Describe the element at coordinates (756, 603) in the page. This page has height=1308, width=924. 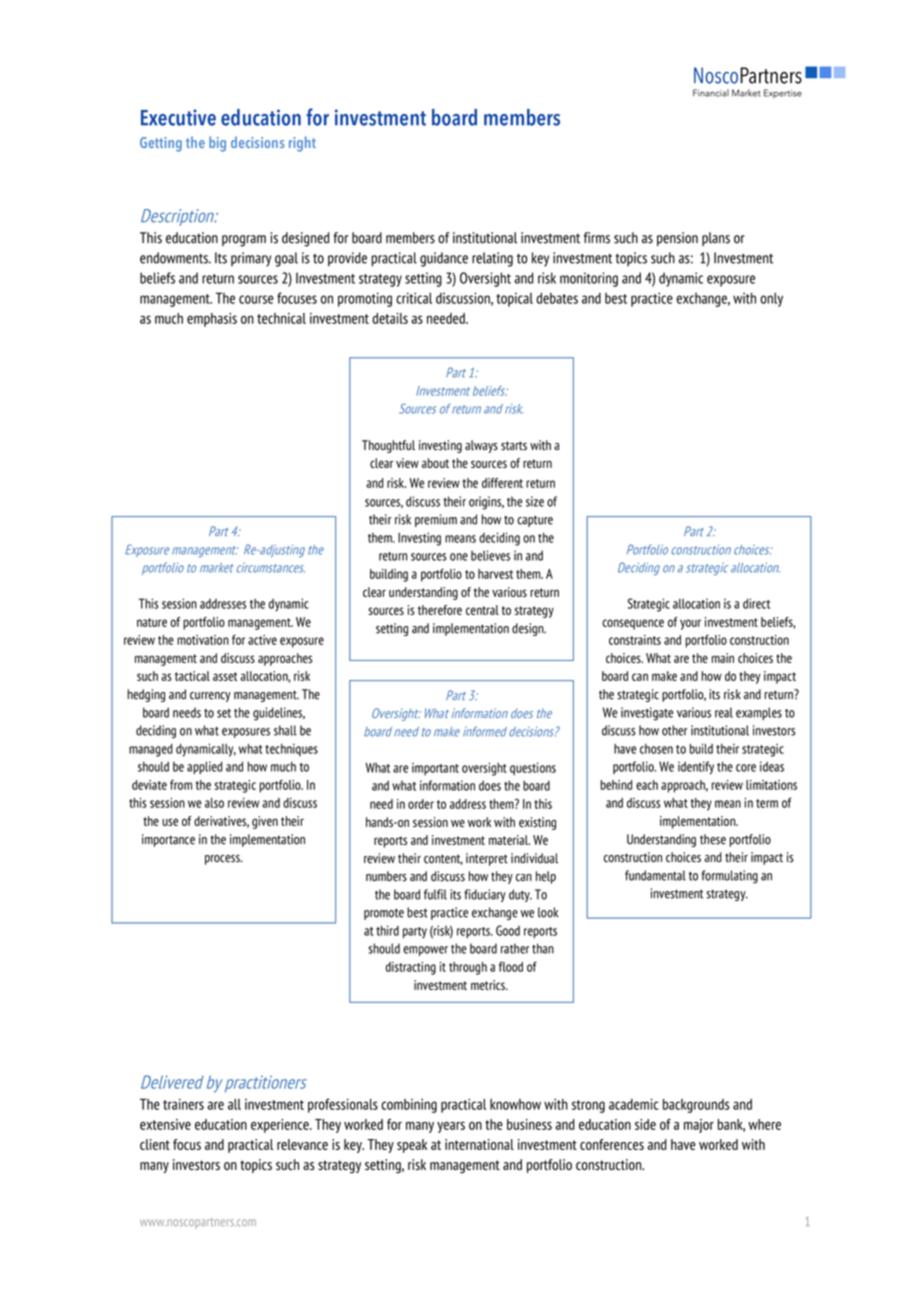
I see `direct` at that location.
